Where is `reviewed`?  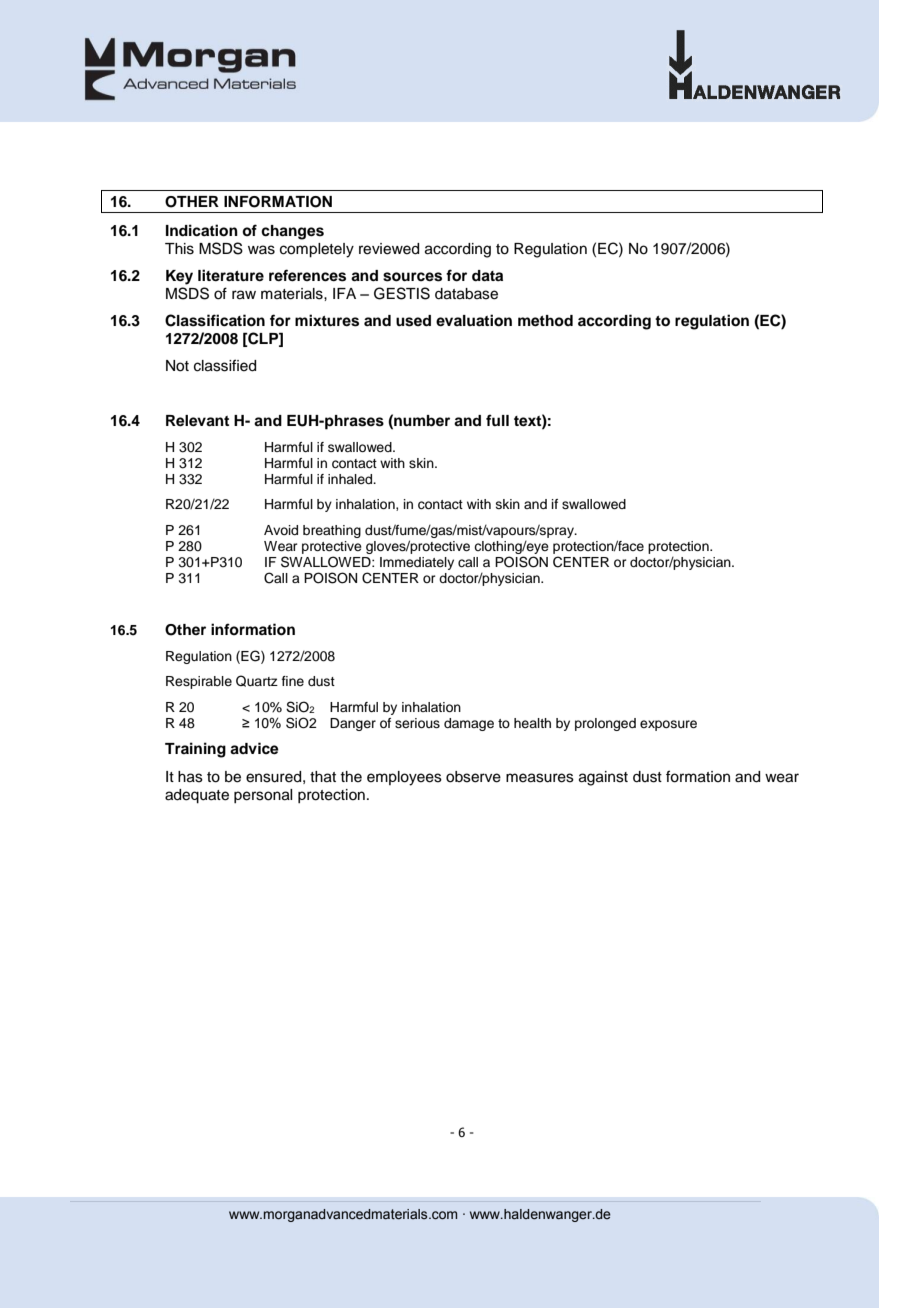 reviewed is located at coordinates (389, 249).
